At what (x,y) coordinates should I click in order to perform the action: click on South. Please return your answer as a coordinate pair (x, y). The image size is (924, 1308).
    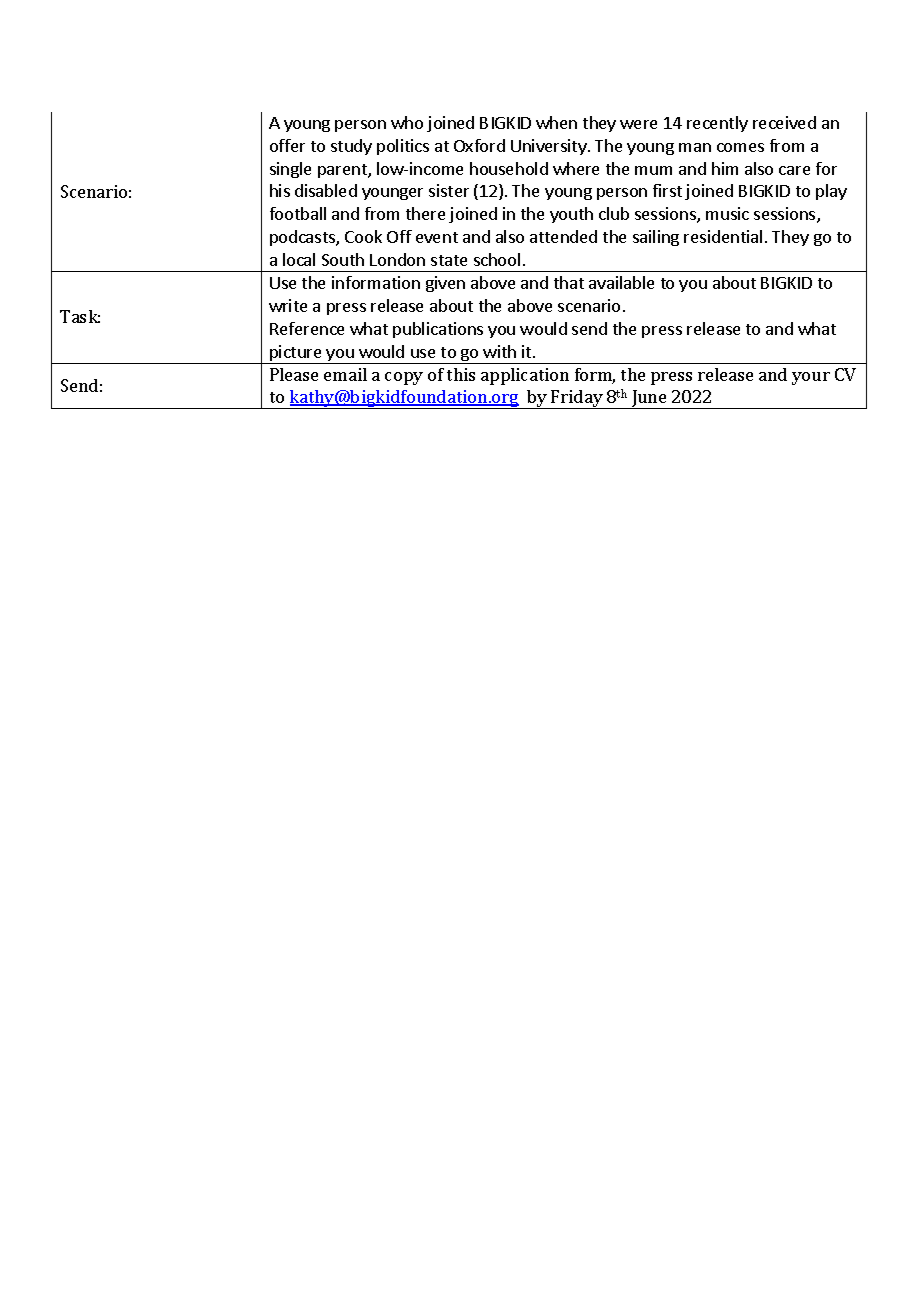
    Looking at the image, I should click on (343, 259).
